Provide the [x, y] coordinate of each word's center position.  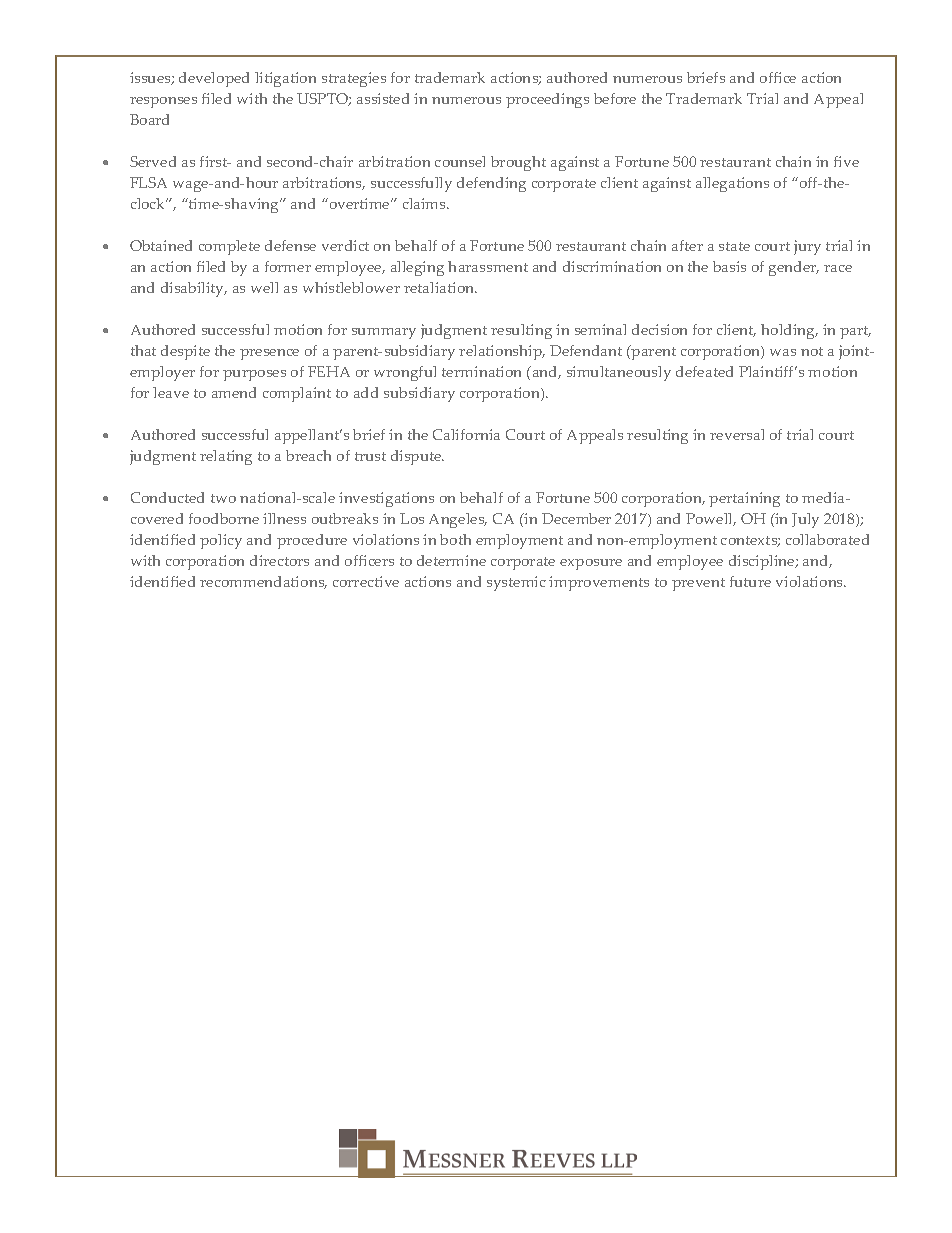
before [615, 98]
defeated [704, 371]
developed [214, 79]
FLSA [148, 182]
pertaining [744, 499]
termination [481, 371]
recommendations [263, 582]
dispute [417, 457]
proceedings [547, 100]
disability [194, 289]
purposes [254, 375]
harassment [488, 266]
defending [491, 184]
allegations [732, 184]
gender [794, 268]
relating [226, 457]
